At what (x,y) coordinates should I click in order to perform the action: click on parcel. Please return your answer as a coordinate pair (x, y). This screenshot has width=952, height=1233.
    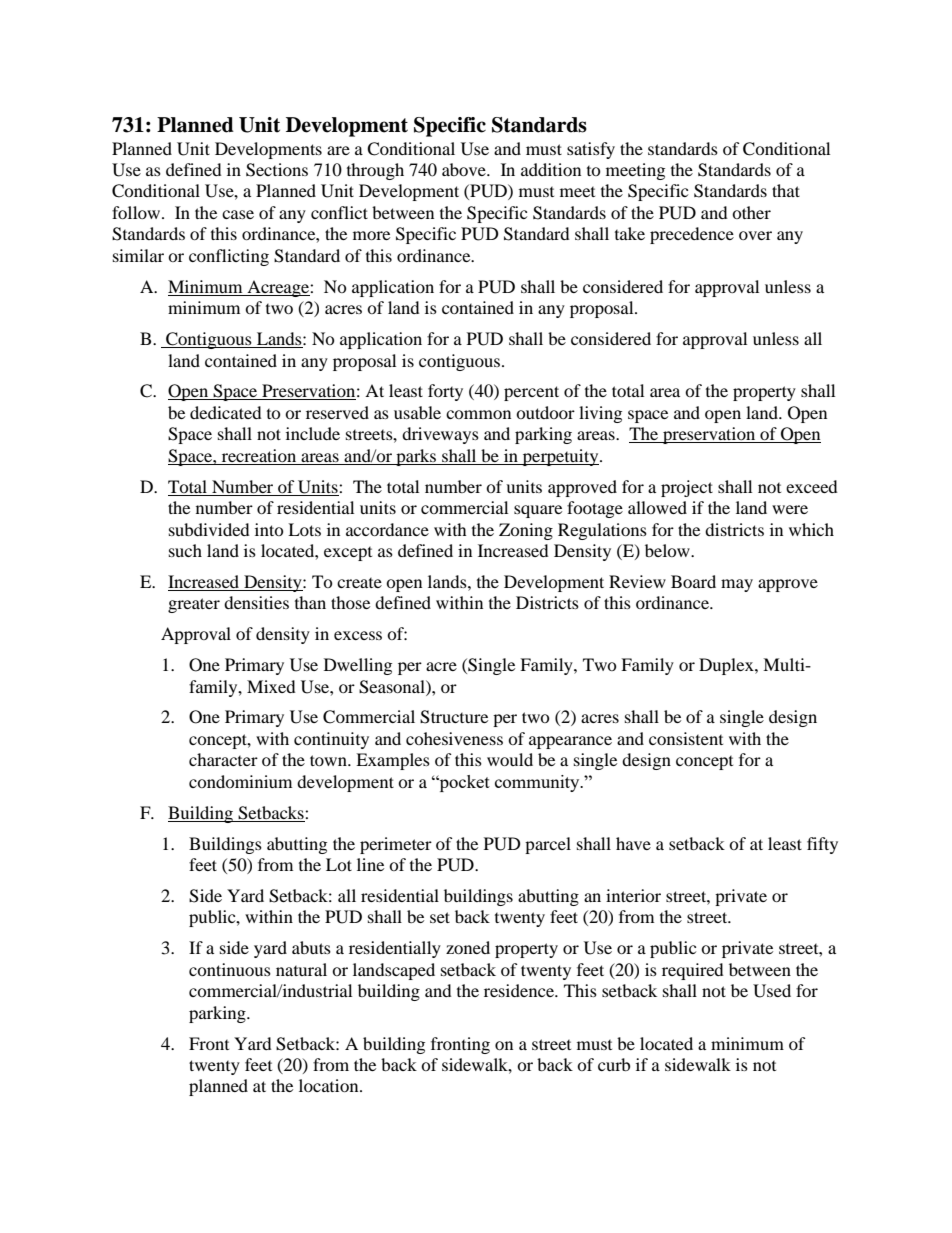
    Looking at the image, I should click on (548, 845).
